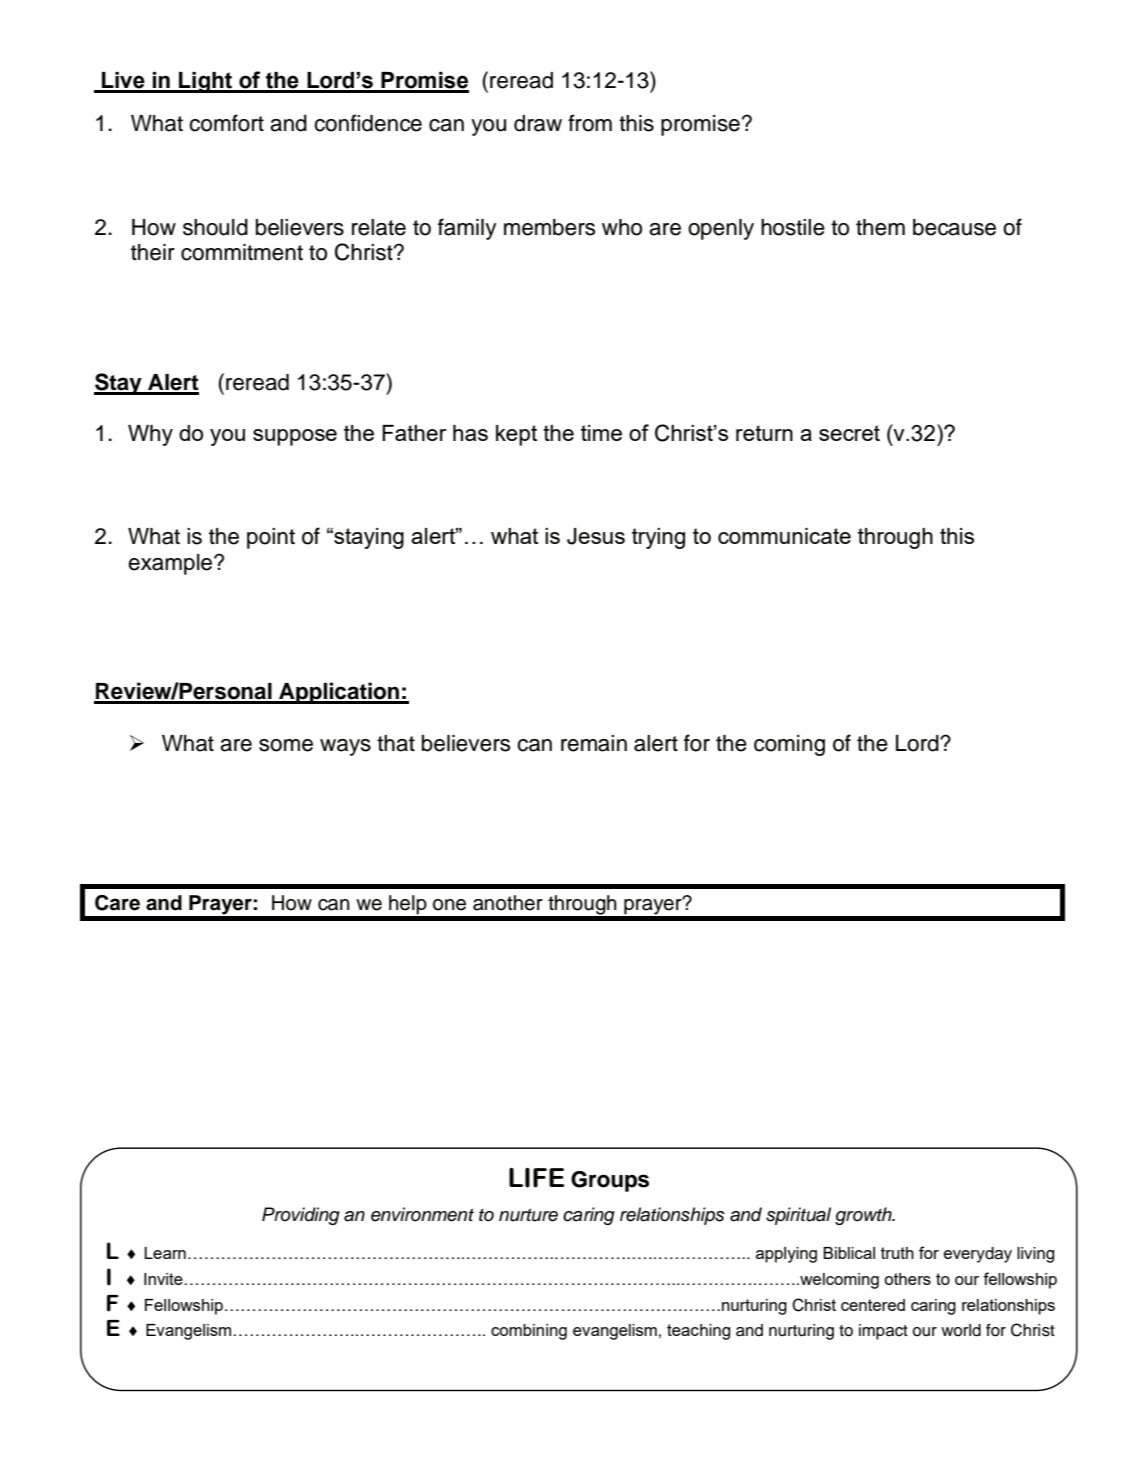 This screenshot has width=1144, height=1481. Describe the element at coordinates (171, 564) in the screenshot. I see `example` at that location.
